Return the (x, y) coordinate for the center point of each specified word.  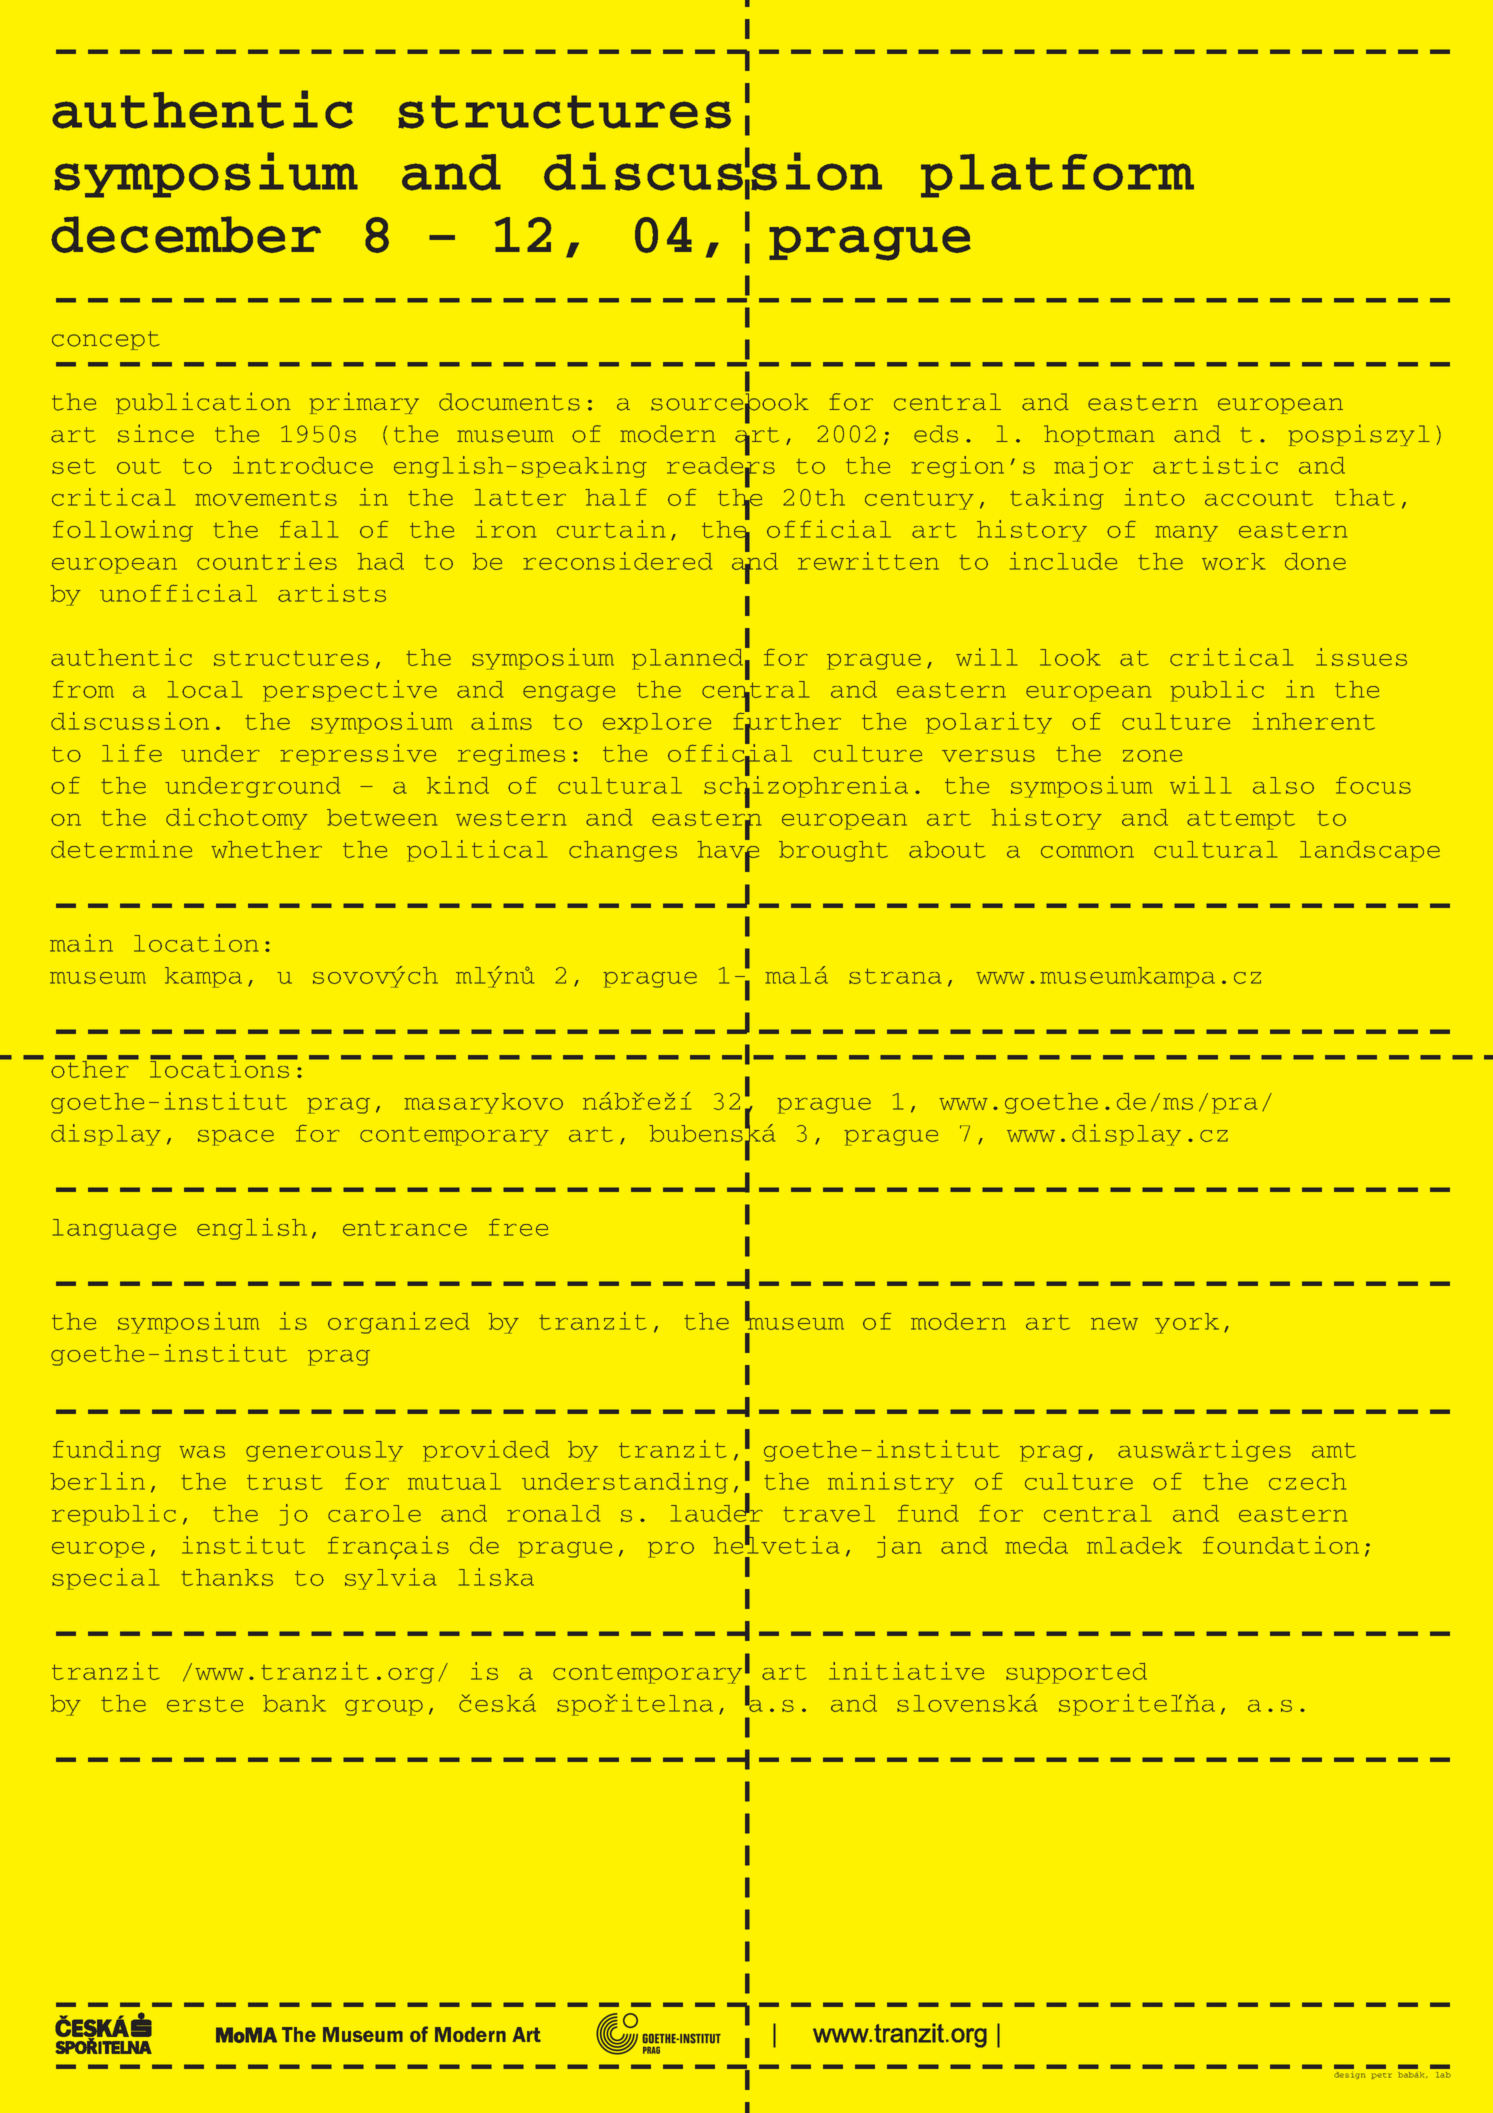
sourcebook (730, 402)
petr (1382, 2076)
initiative (906, 1671)
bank (294, 1703)
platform (1057, 176)
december (186, 234)
